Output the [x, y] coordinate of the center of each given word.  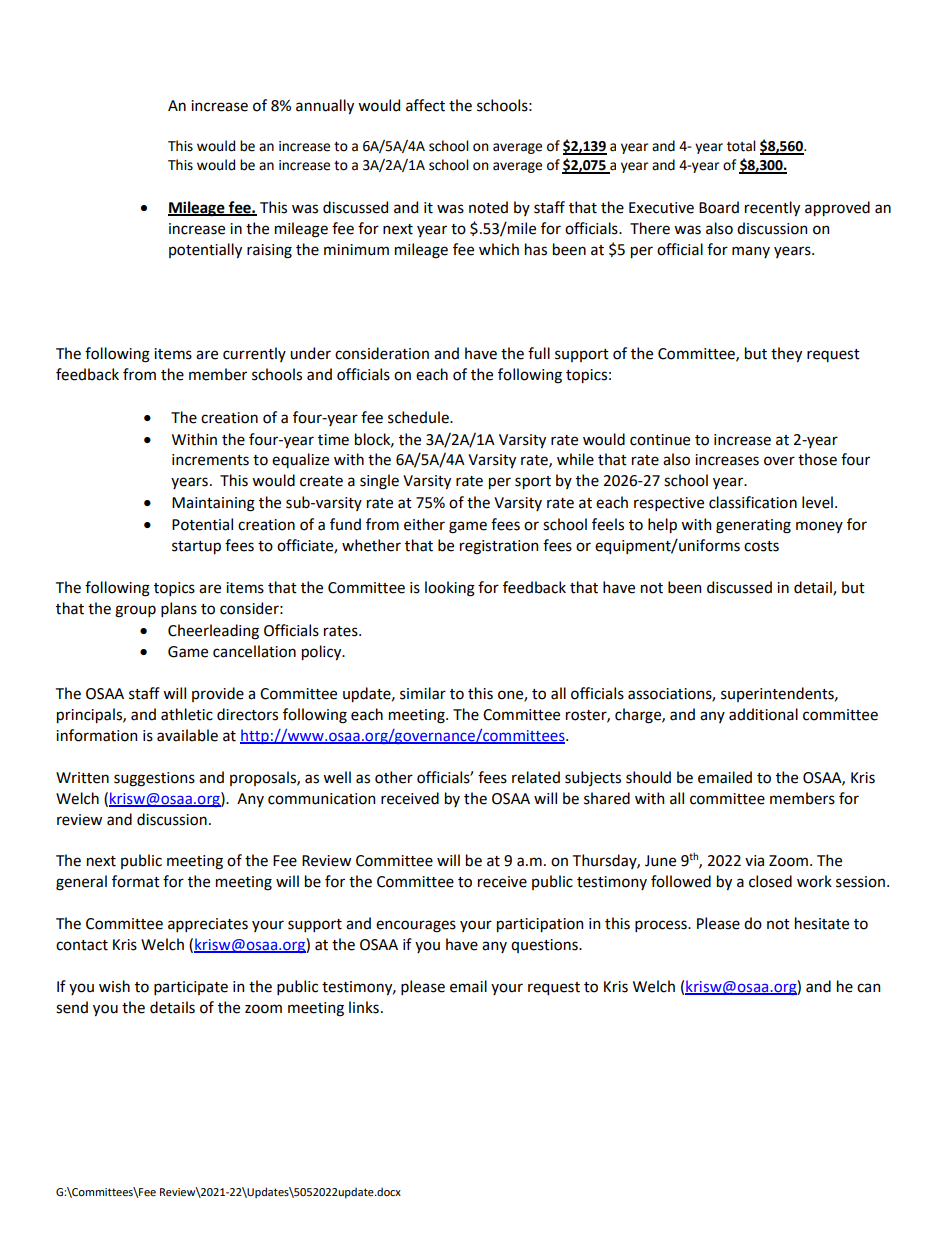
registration [499, 547]
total [741, 146]
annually [325, 106]
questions [545, 946]
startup [196, 547]
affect [425, 105]
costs [761, 546]
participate [191, 988]
